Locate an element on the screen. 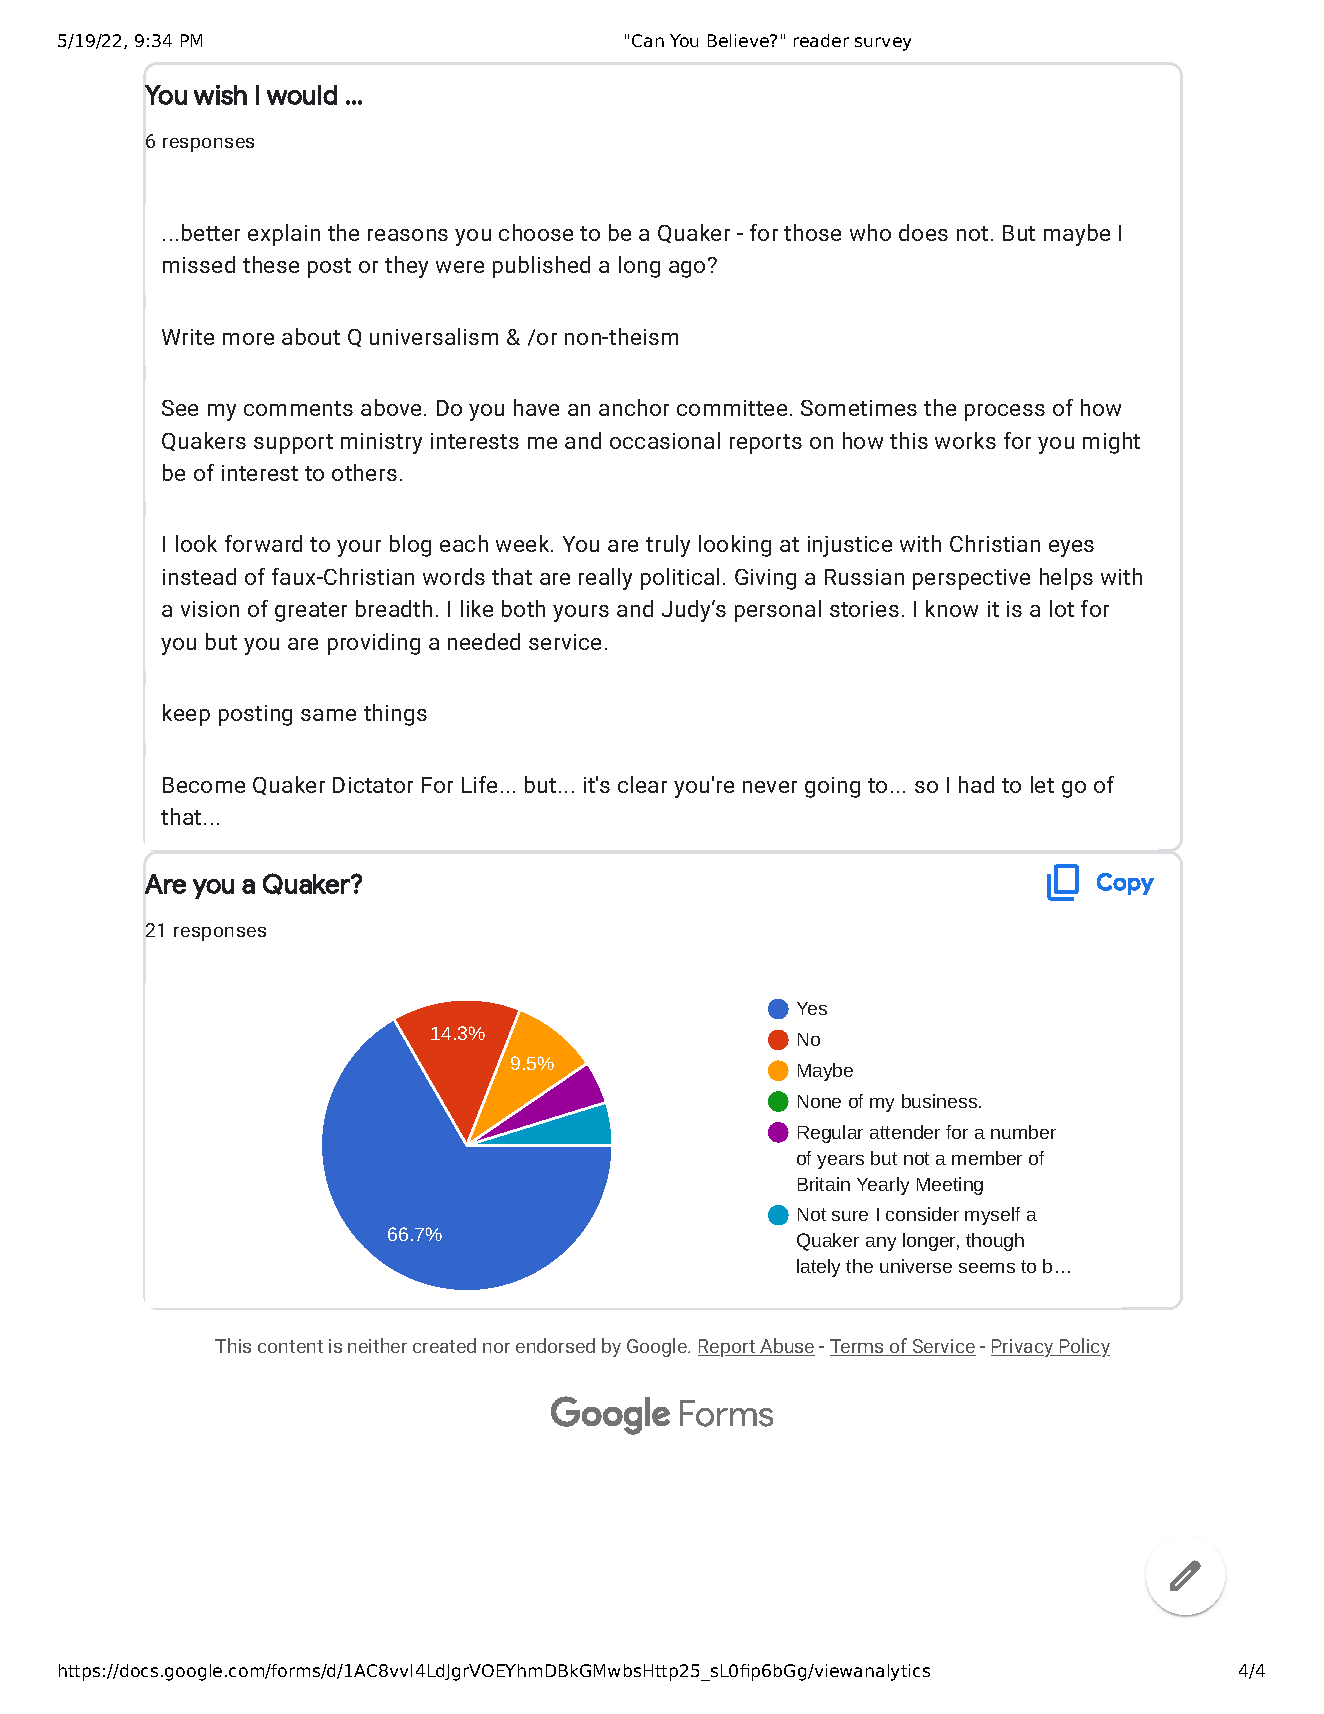 This screenshot has width=1324, height=1714. None is located at coordinates (819, 1101).
